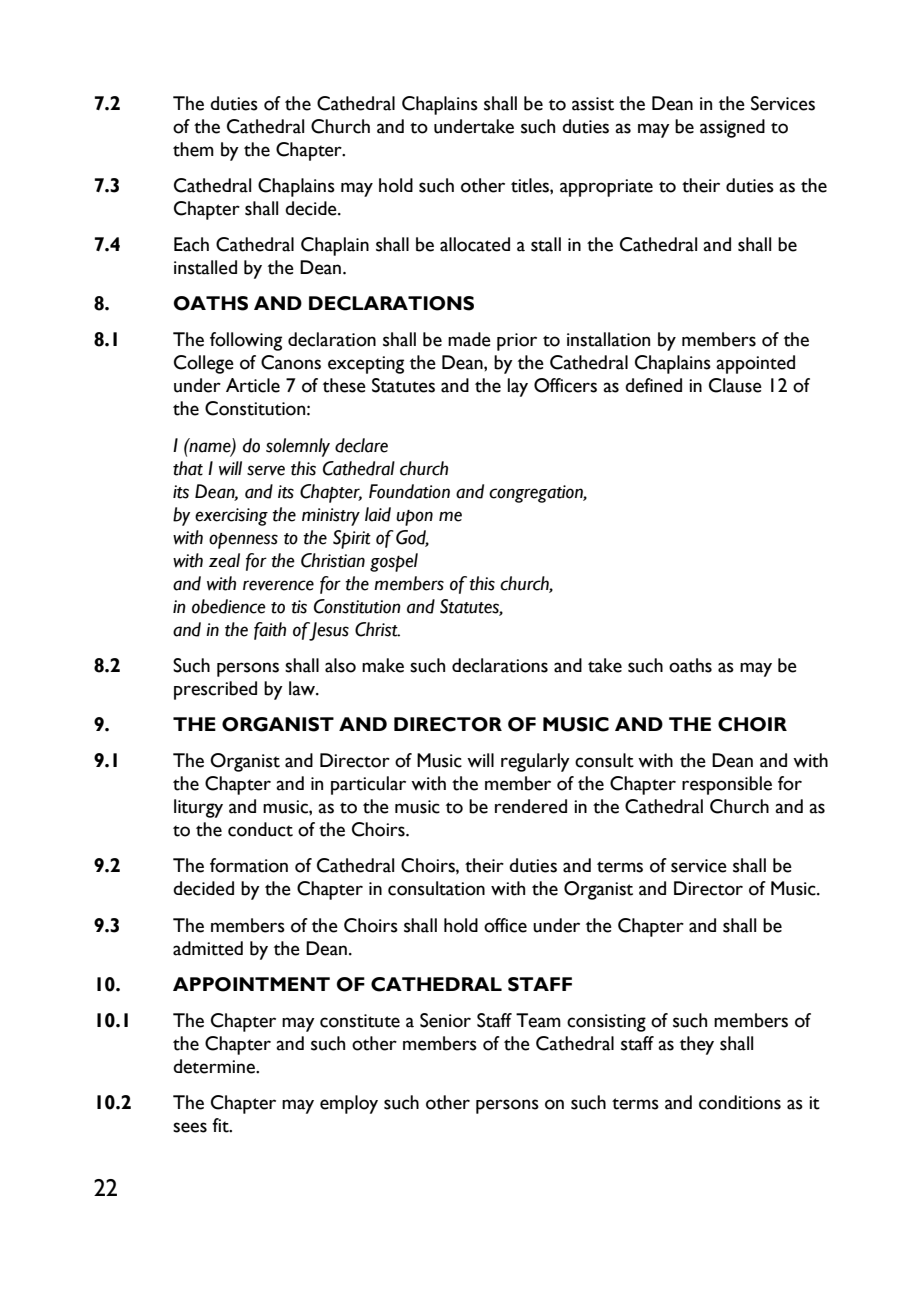 The width and height of the document is (924, 1311). I want to click on defined, so click(653, 385).
